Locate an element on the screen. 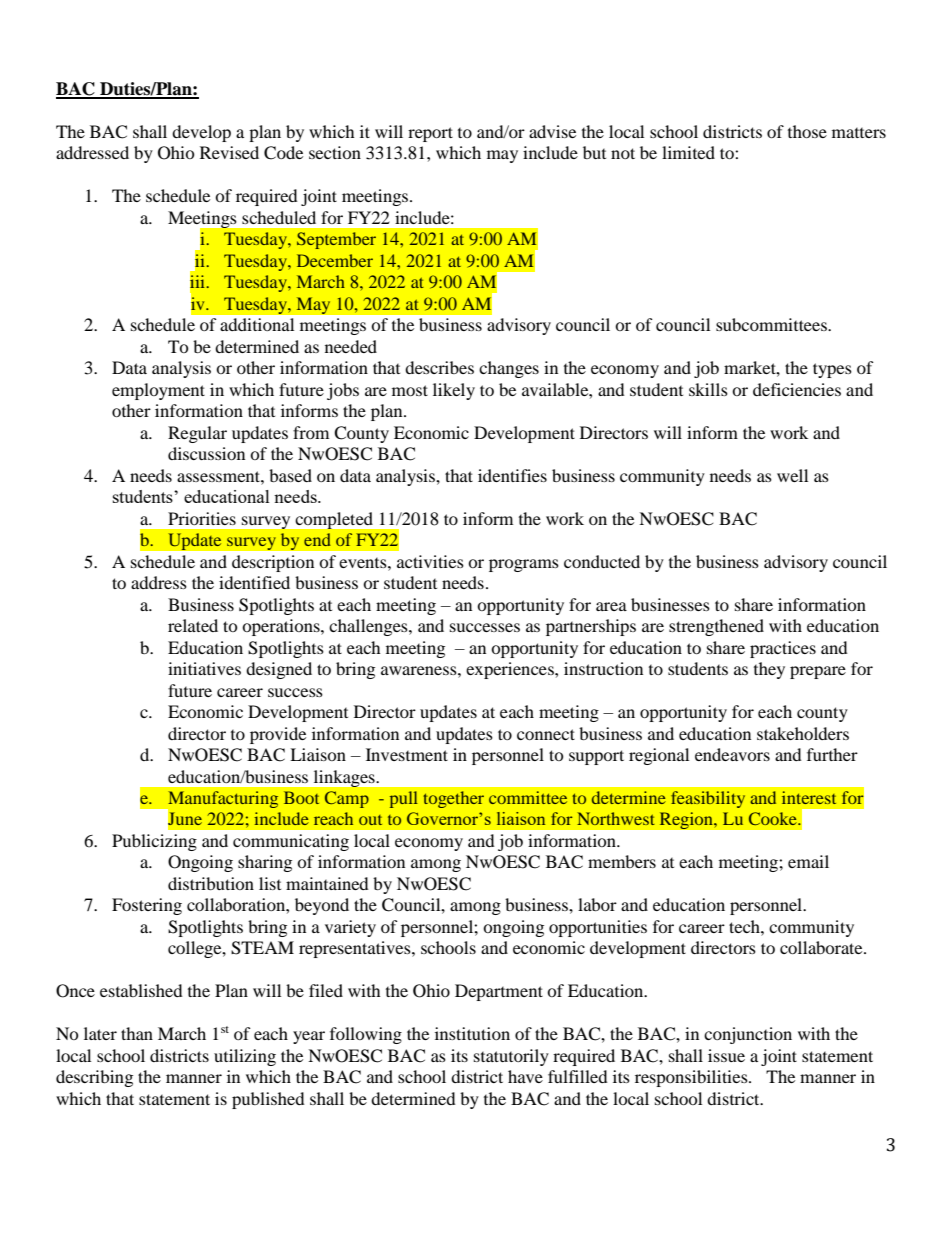 This screenshot has width=952, height=1233. than is located at coordinates (137, 1033).
